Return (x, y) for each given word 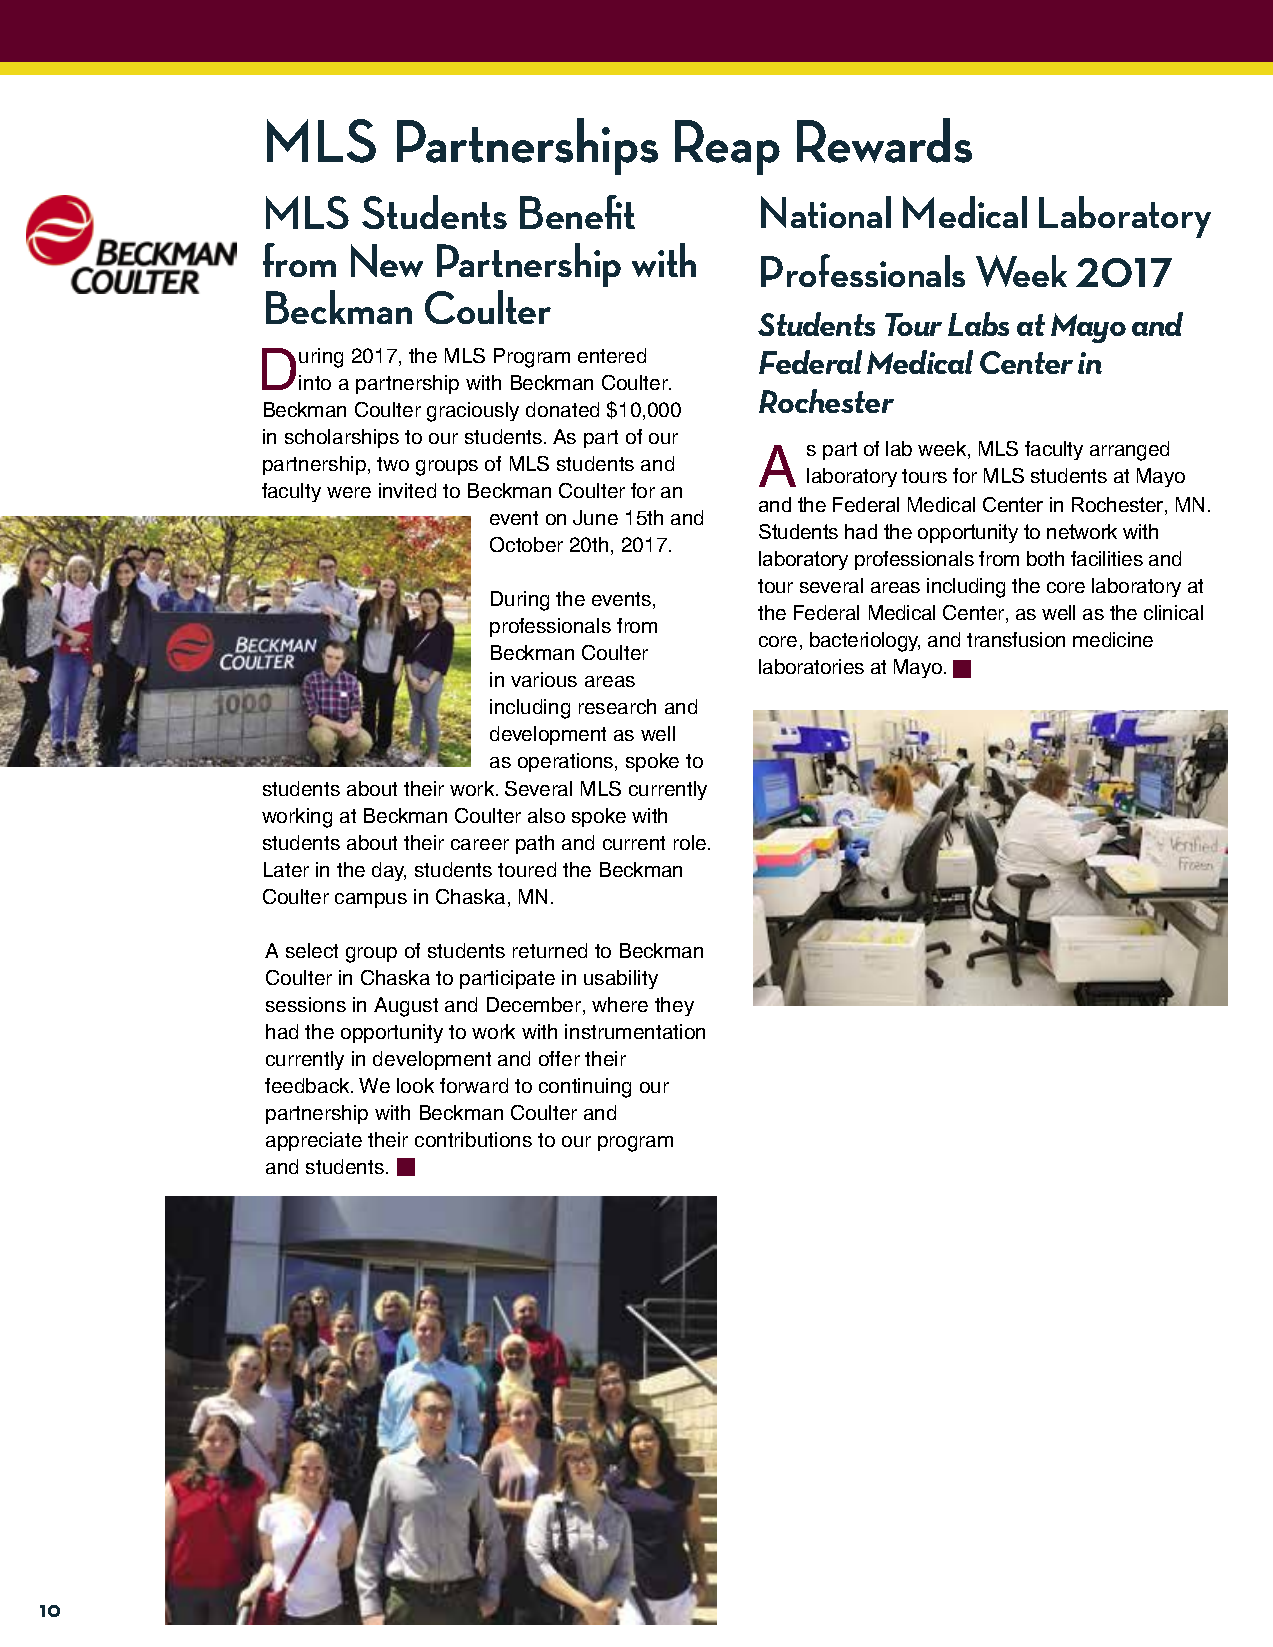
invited (407, 490)
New (387, 260)
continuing (585, 1088)
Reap (727, 147)
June (595, 517)
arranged (1129, 451)
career (480, 844)
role (691, 842)
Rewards (884, 140)
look (415, 1085)
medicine (1113, 639)
